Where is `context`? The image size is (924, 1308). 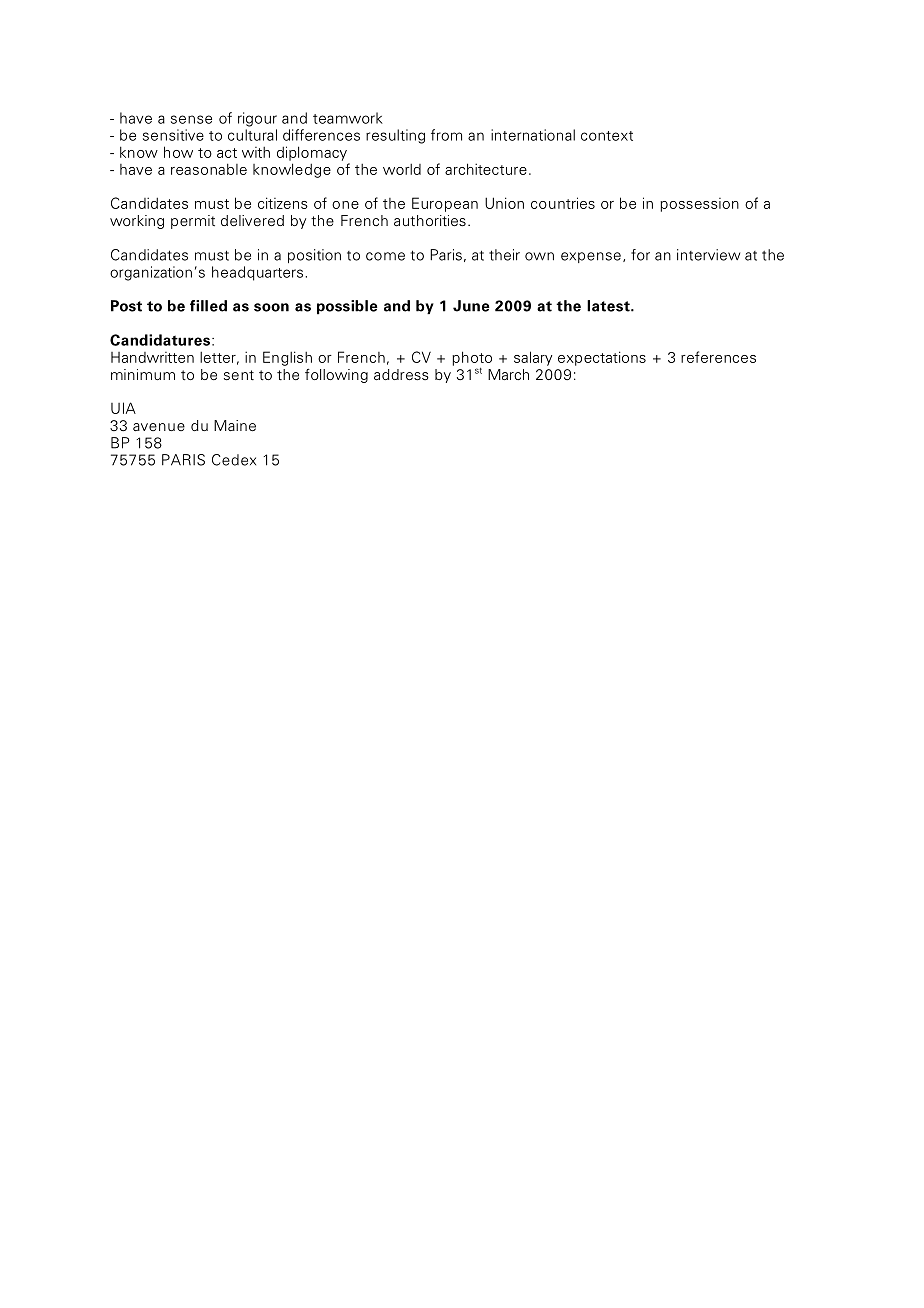 context is located at coordinates (607, 136).
